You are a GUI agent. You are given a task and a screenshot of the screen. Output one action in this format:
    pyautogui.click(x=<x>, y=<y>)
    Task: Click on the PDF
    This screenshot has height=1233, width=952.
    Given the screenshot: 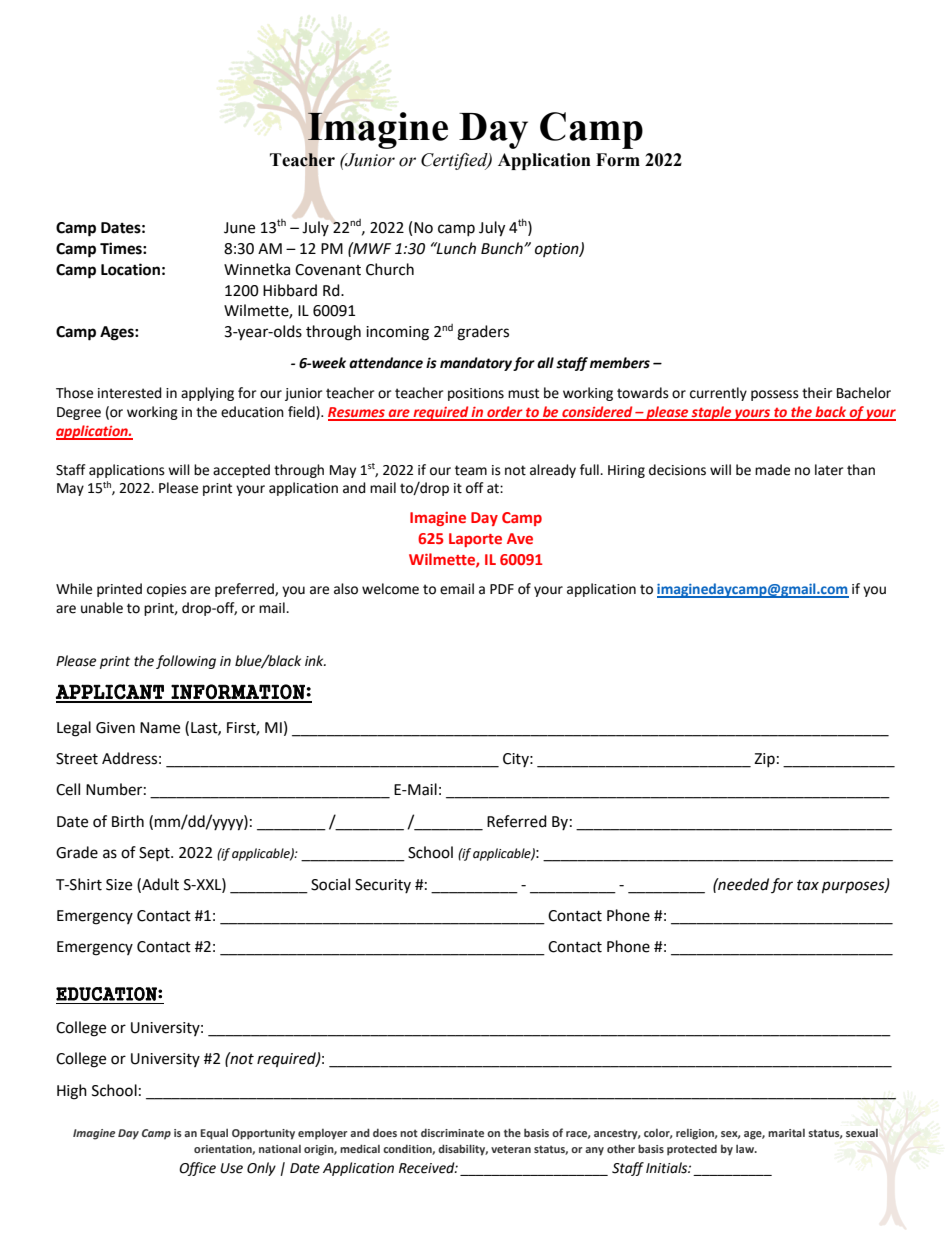 What is the action you would take?
    pyautogui.click(x=502, y=589)
